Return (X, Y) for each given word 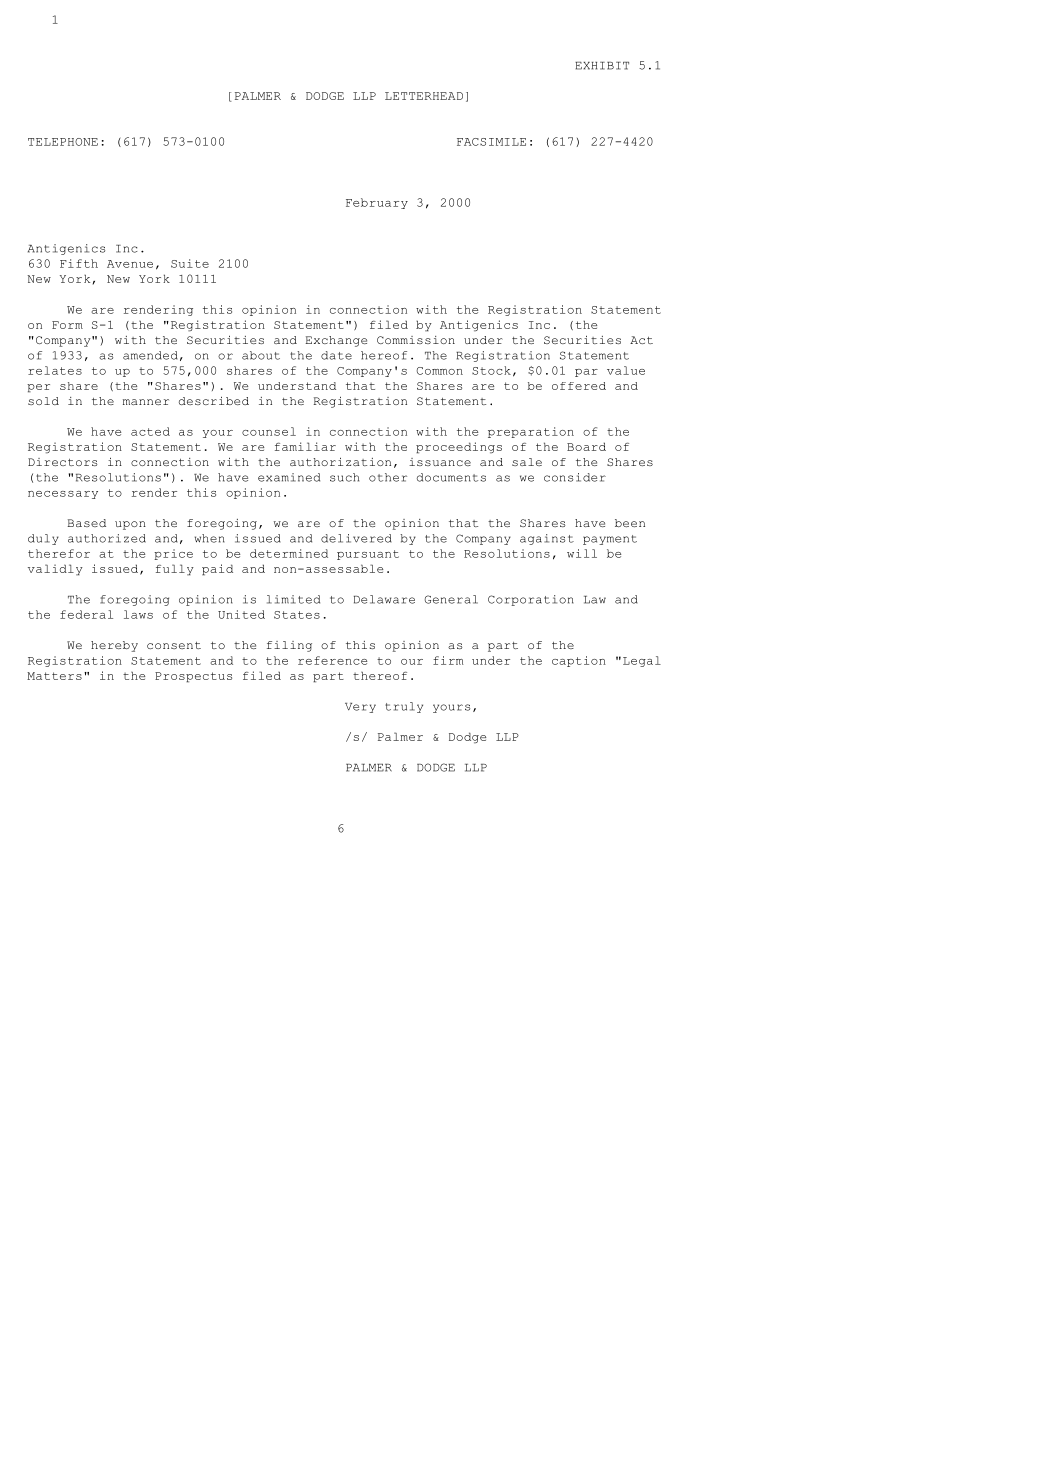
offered (579, 386)
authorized (107, 538)
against (547, 539)
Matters (54, 676)
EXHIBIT (602, 66)
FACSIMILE (491, 142)
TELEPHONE (63, 142)
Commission (416, 340)
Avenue (130, 264)
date (336, 355)
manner (146, 402)
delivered (356, 538)
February (377, 203)
